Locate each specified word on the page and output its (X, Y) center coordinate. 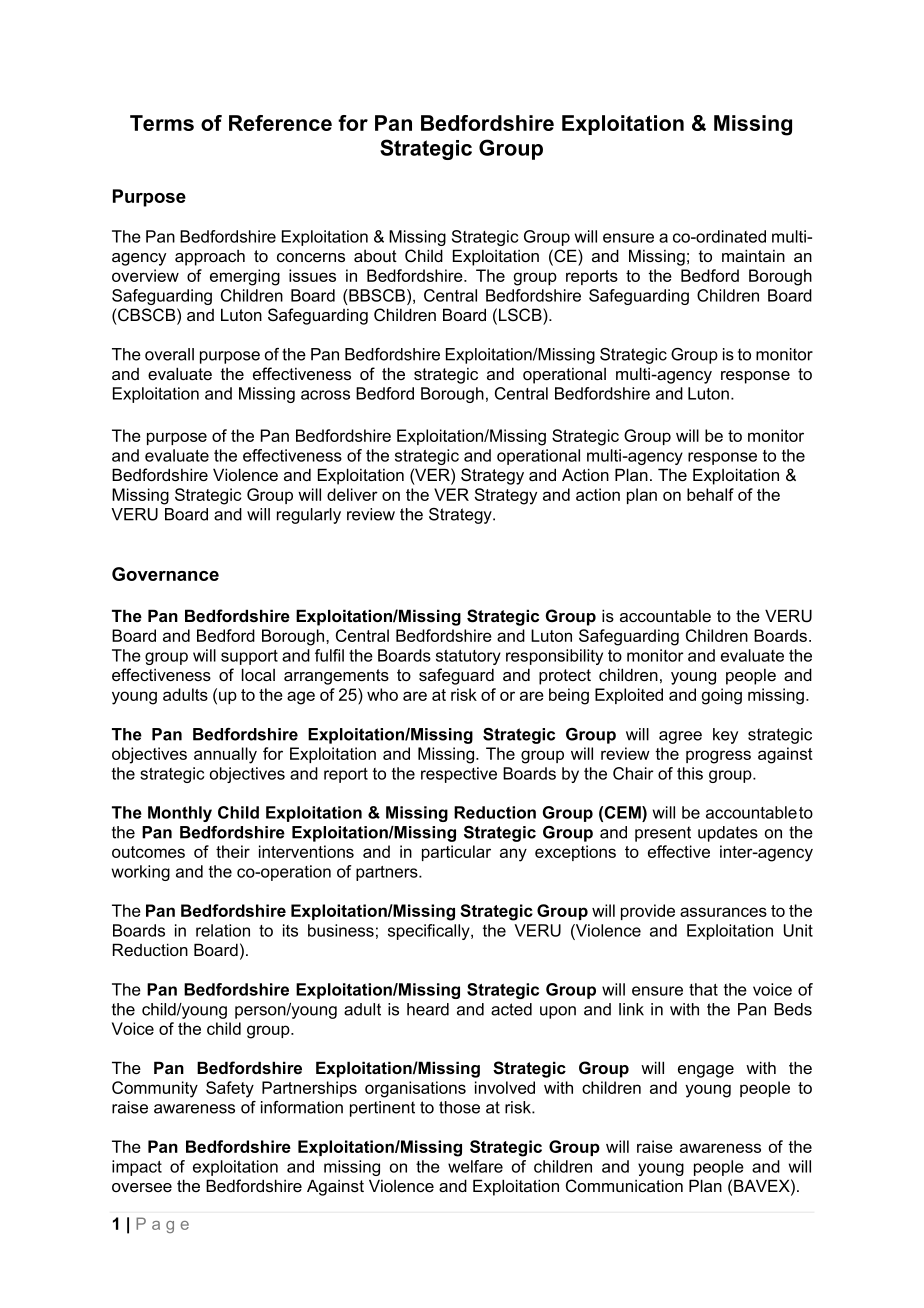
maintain (753, 255)
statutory (468, 657)
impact (137, 1168)
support (249, 657)
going (722, 696)
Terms (162, 123)
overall (169, 354)
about (375, 256)
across (325, 395)
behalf (710, 494)
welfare (475, 1166)
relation (223, 930)
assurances (723, 912)
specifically (430, 932)
